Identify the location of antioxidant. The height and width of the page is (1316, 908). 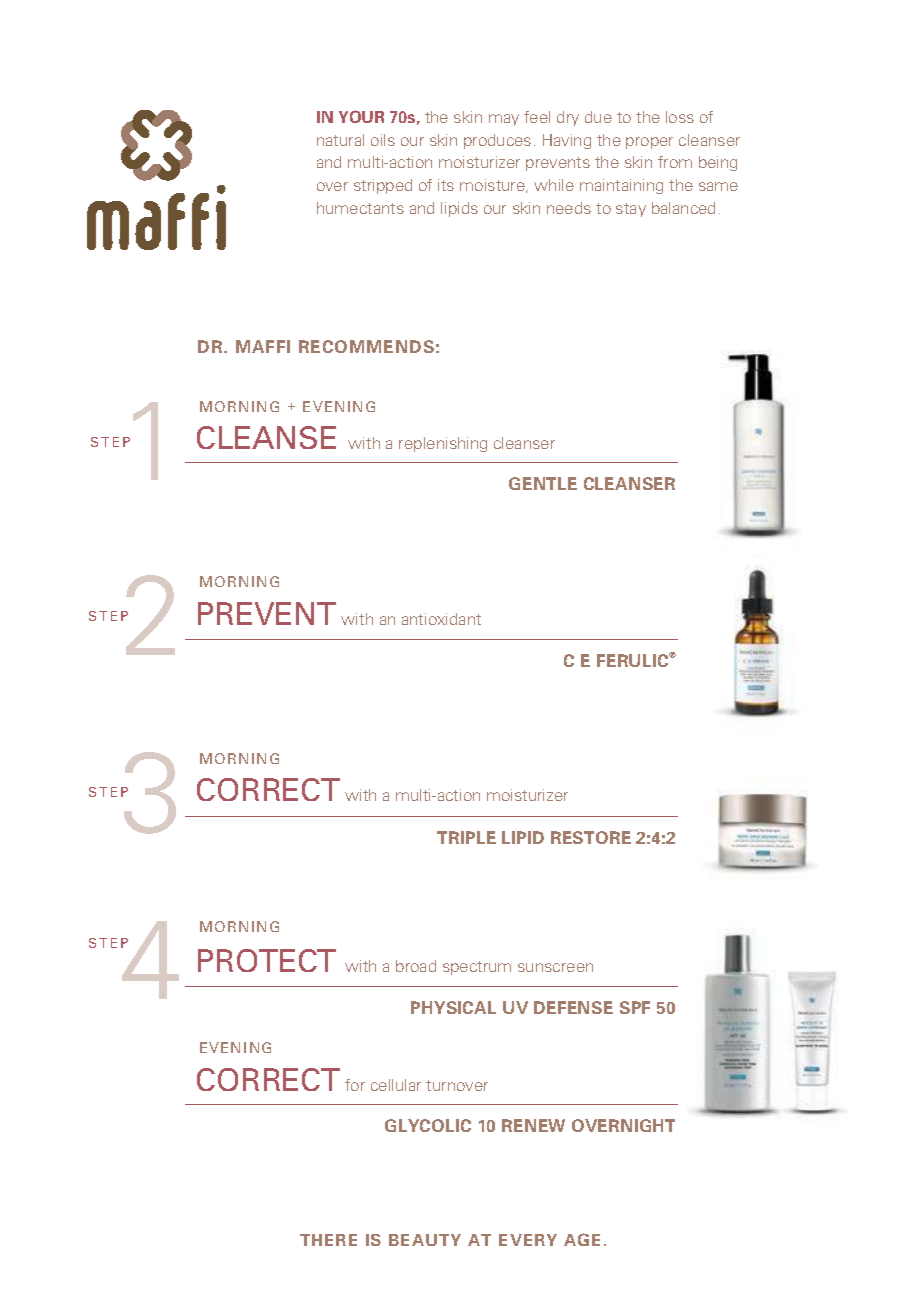
(441, 619).
